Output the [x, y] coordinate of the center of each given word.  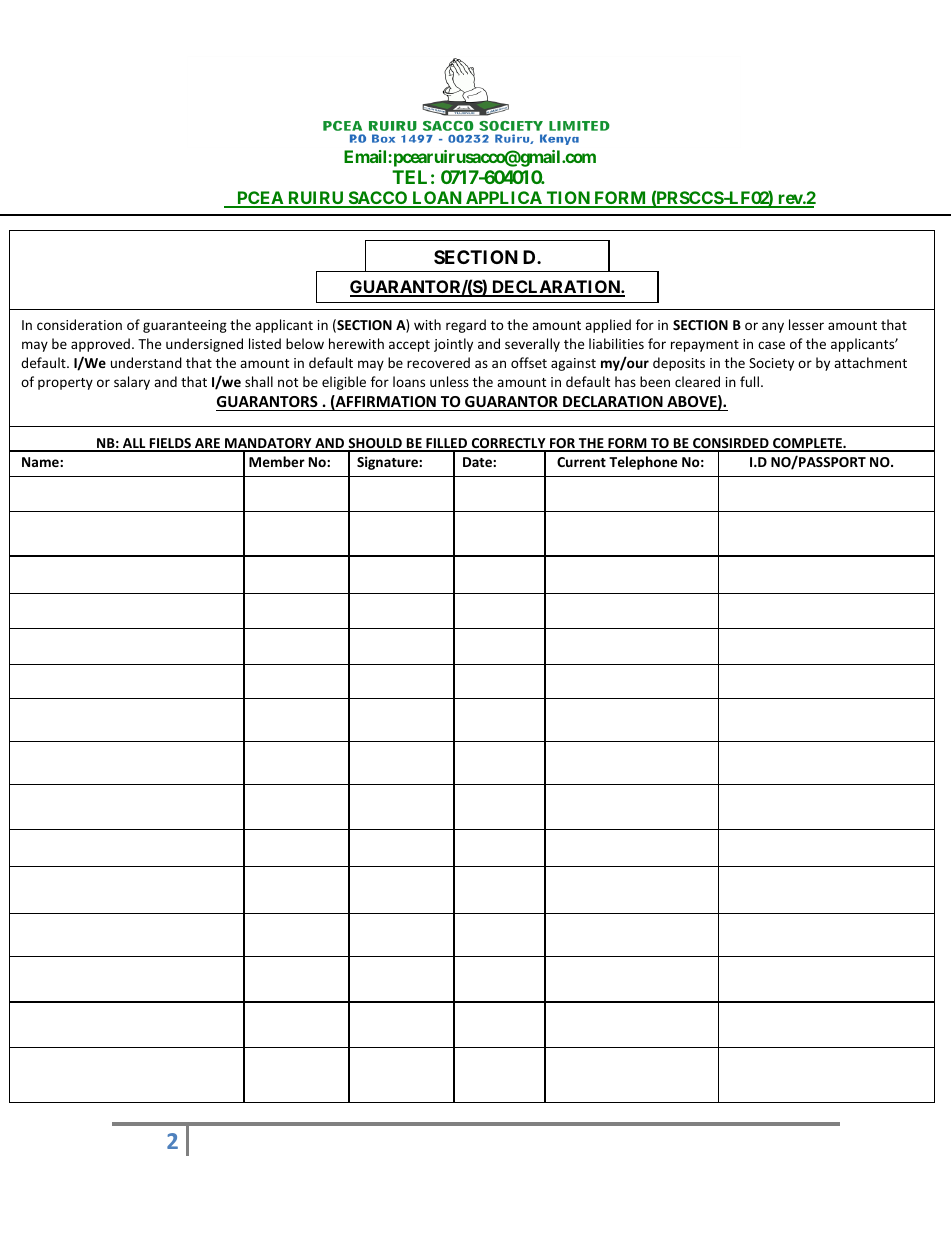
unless [449, 381]
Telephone [643, 463]
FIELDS [170, 444]
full [749, 381]
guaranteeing [185, 326]
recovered [438, 362]
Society [771, 364]
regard [466, 326]
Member [277, 461]
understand [146, 362]
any [773, 327]
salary [132, 383]
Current [581, 462]
